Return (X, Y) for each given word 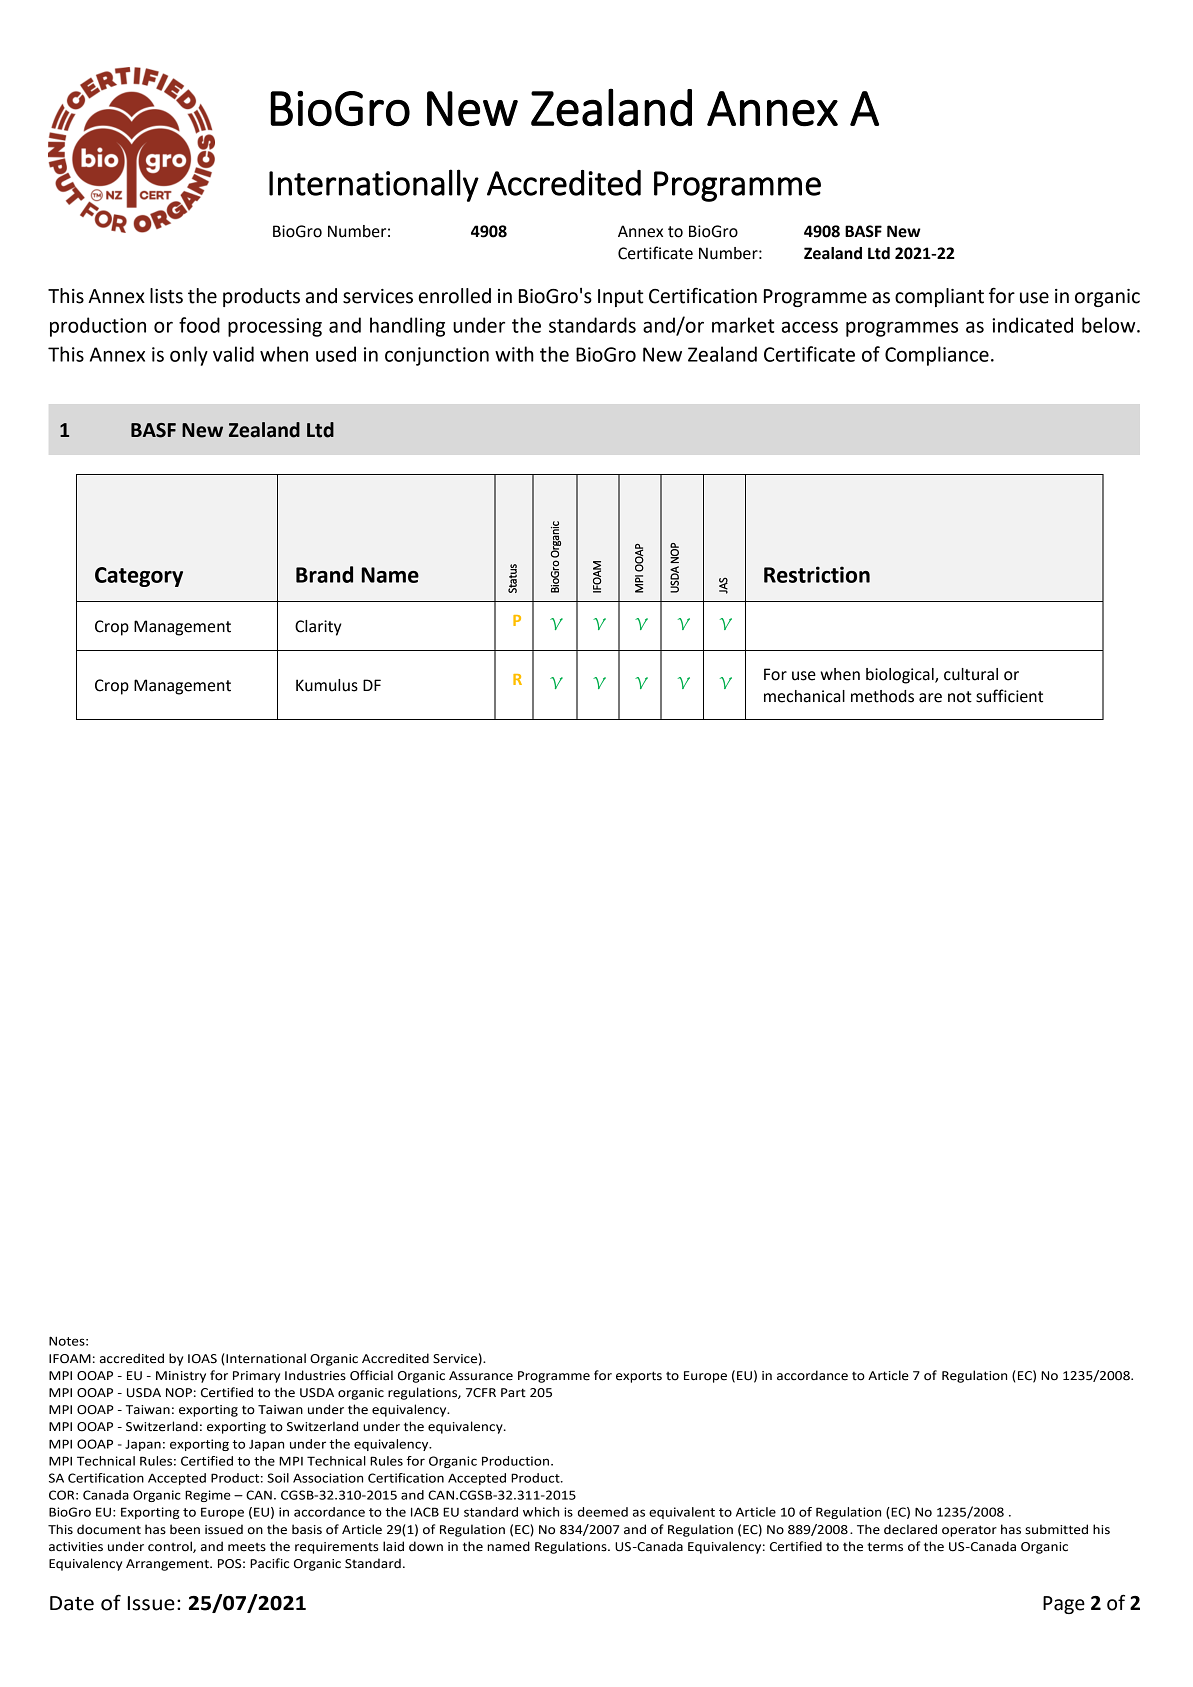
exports (639, 1377)
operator (969, 1531)
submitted (1056, 1529)
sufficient (1009, 696)
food (199, 325)
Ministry (181, 1377)
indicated (1032, 325)
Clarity (318, 628)
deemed (603, 1512)
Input (621, 298)
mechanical (804, 696)
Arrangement (168, 1565)
